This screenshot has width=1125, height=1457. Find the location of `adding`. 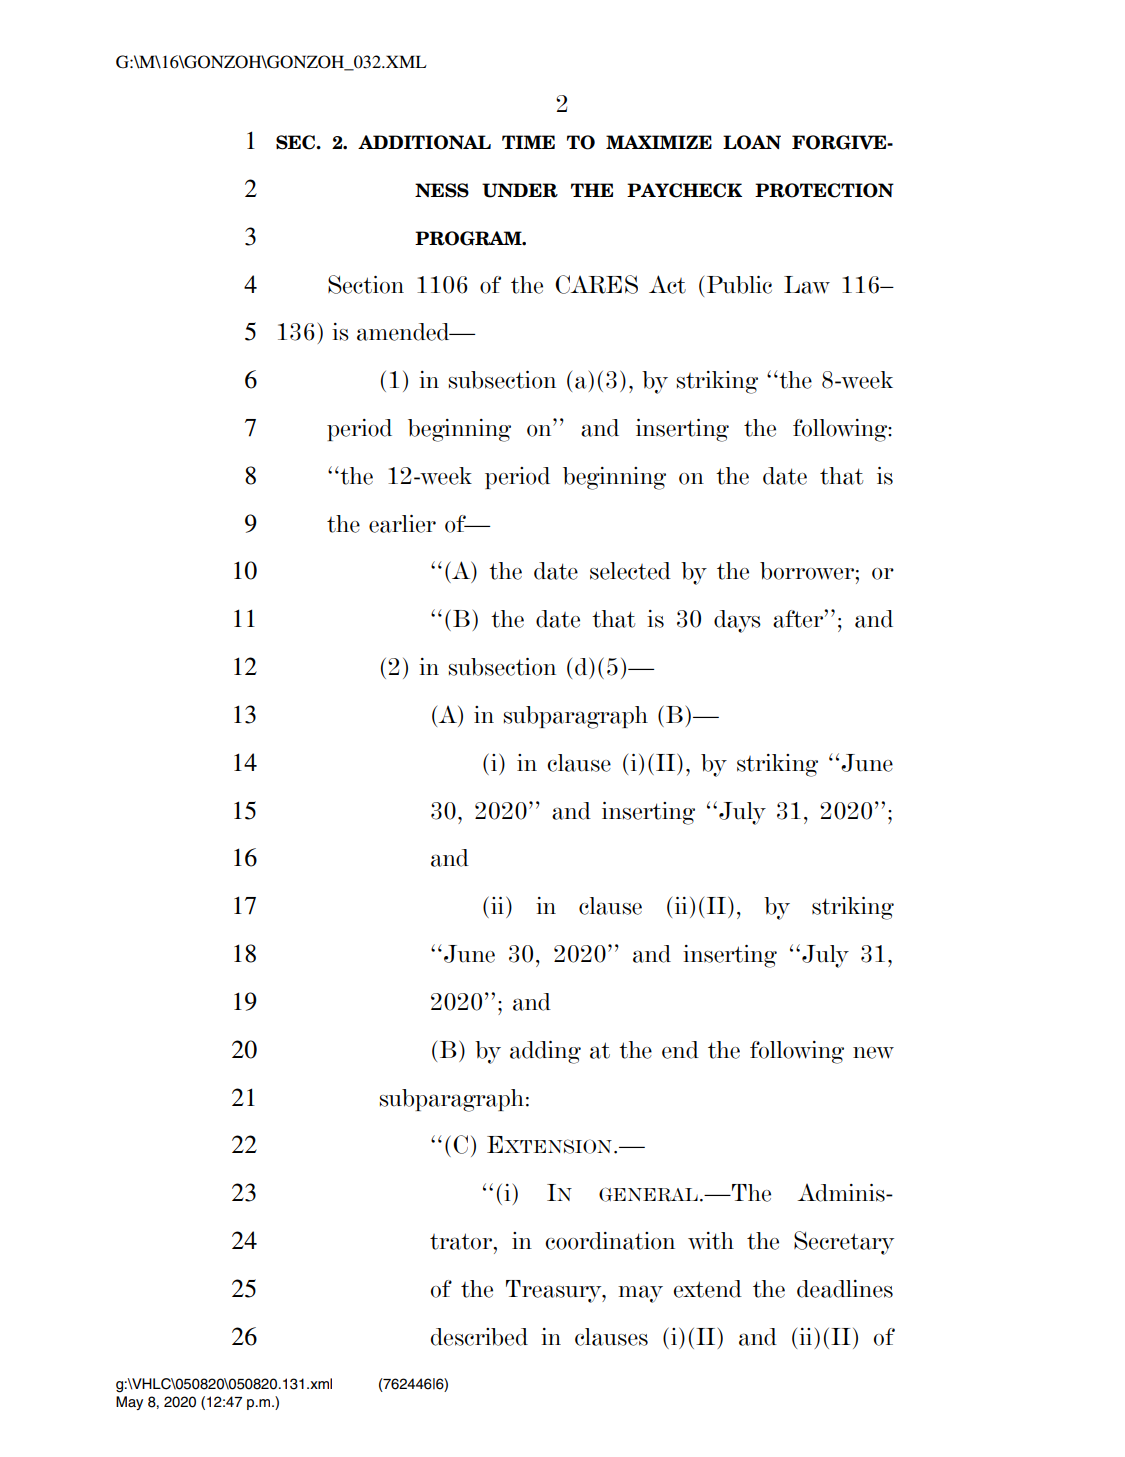

adding is located at coordinates (545, 1052).
